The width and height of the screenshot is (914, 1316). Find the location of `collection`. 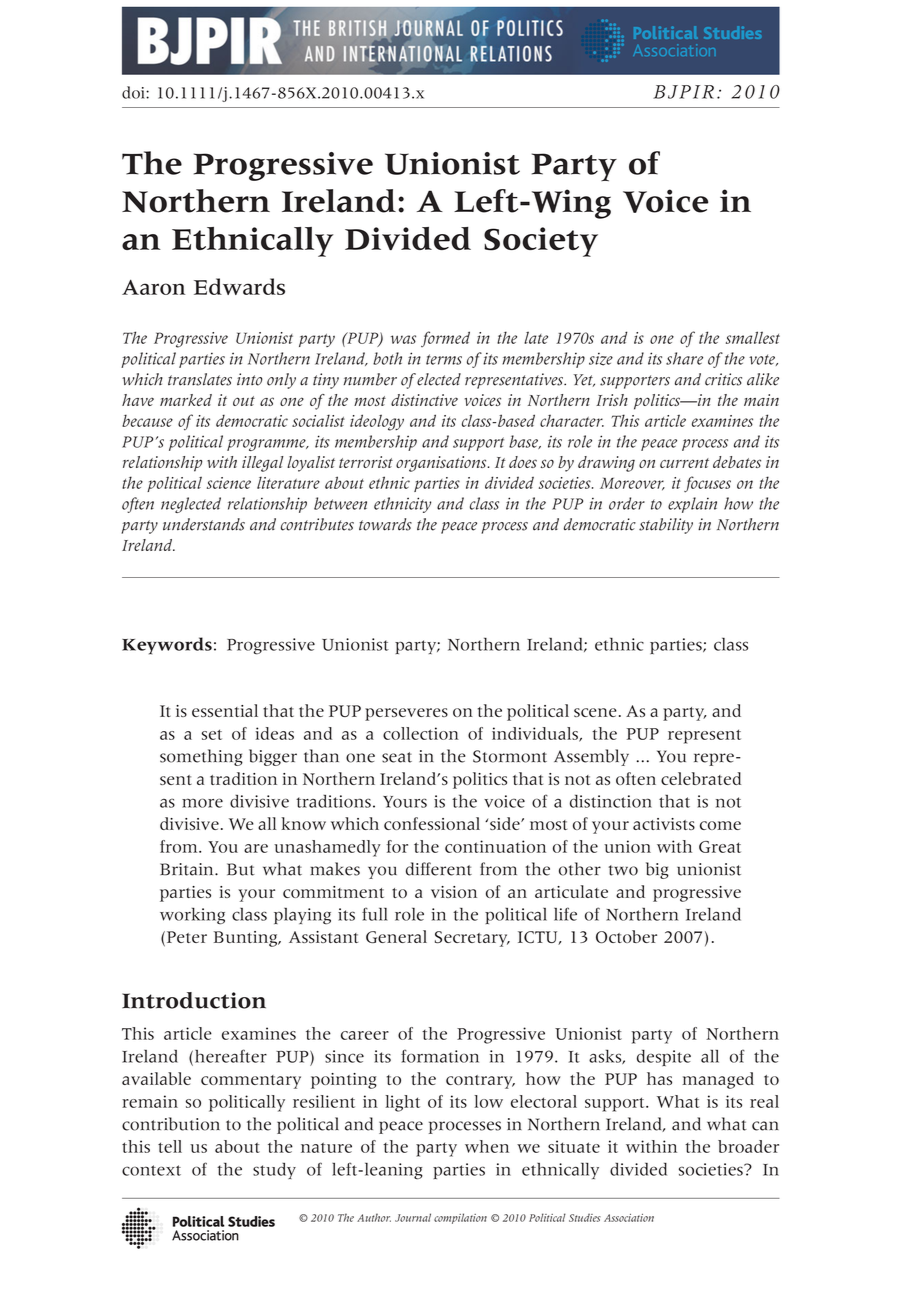

collection is located at coordinates (421, 733).
